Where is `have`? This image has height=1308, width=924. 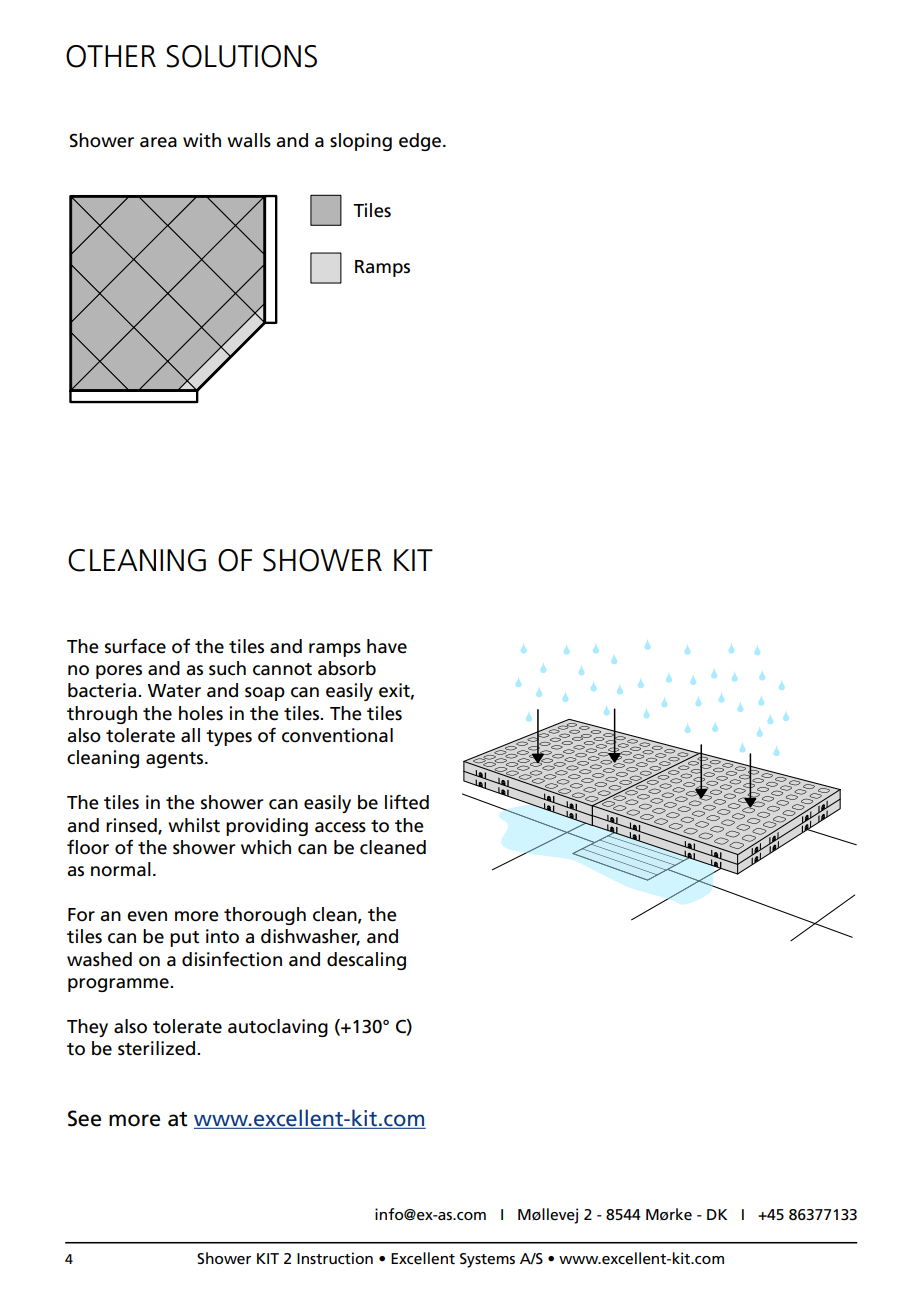
have is located at coordinates (387, 646).
